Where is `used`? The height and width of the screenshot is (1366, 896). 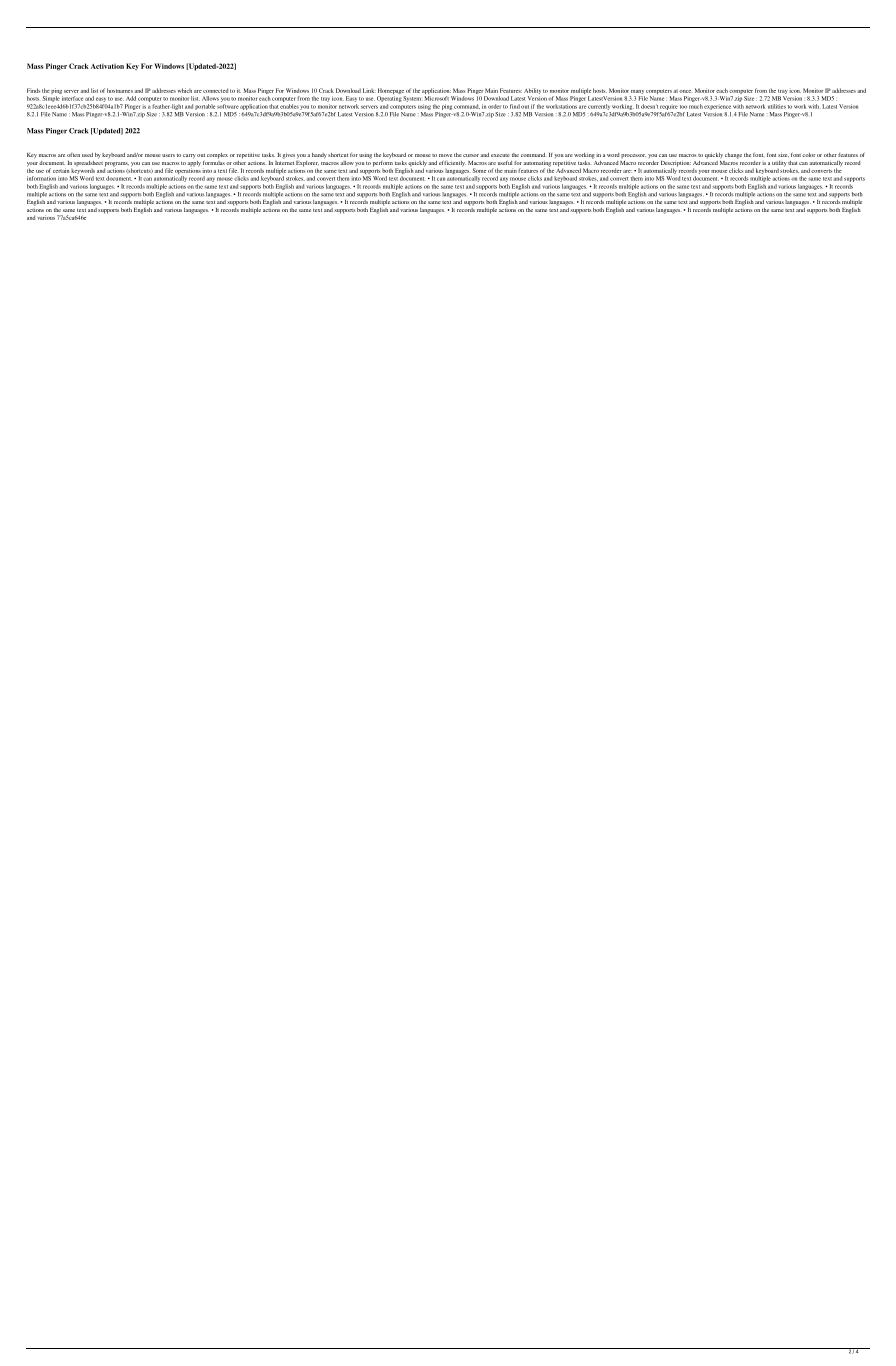 used is located at coordinates (87, 155).
